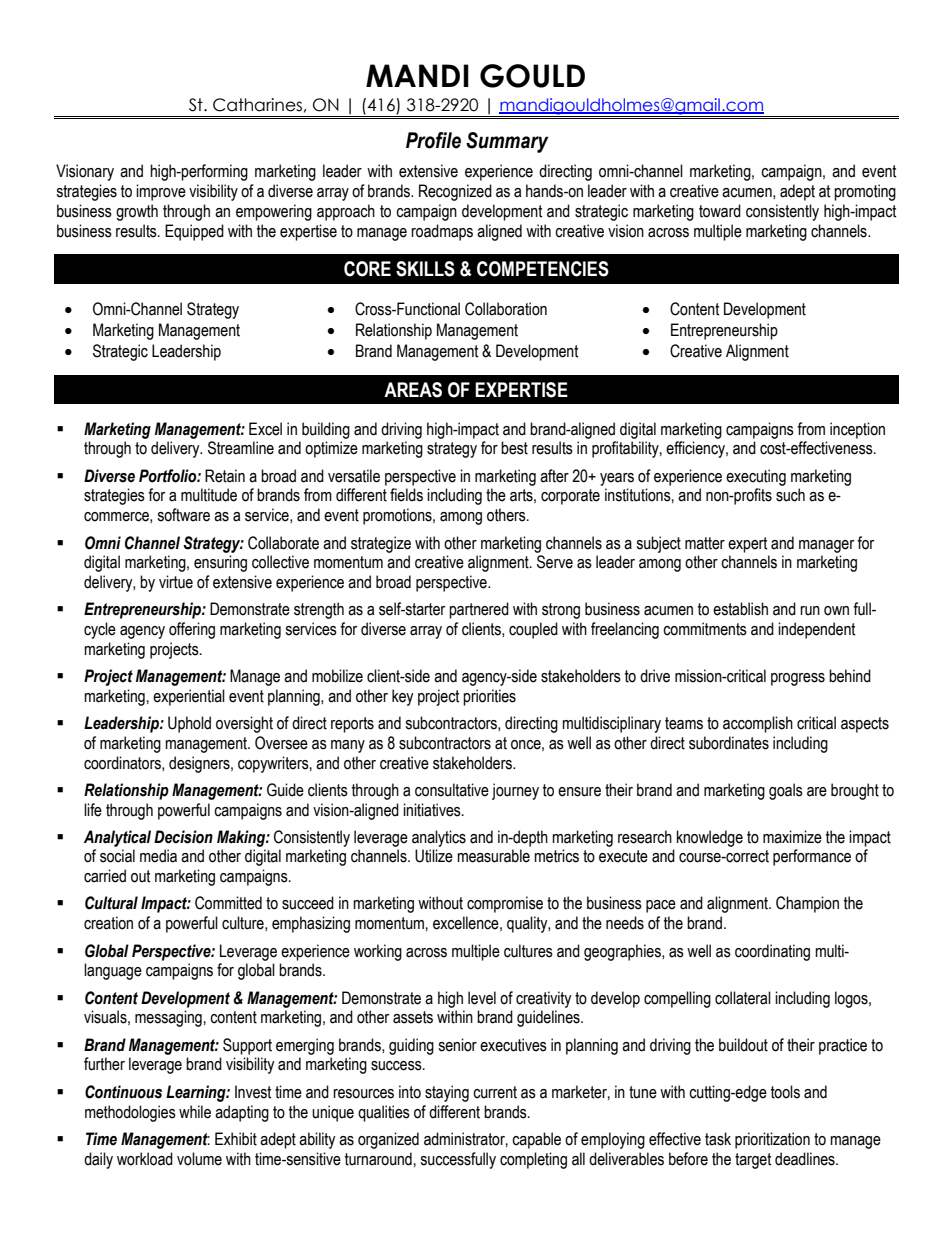 The width and height of the document is (952, 1233). Describe the element at coordinates (225, 476) in the document. I see `Retain` at that location.
